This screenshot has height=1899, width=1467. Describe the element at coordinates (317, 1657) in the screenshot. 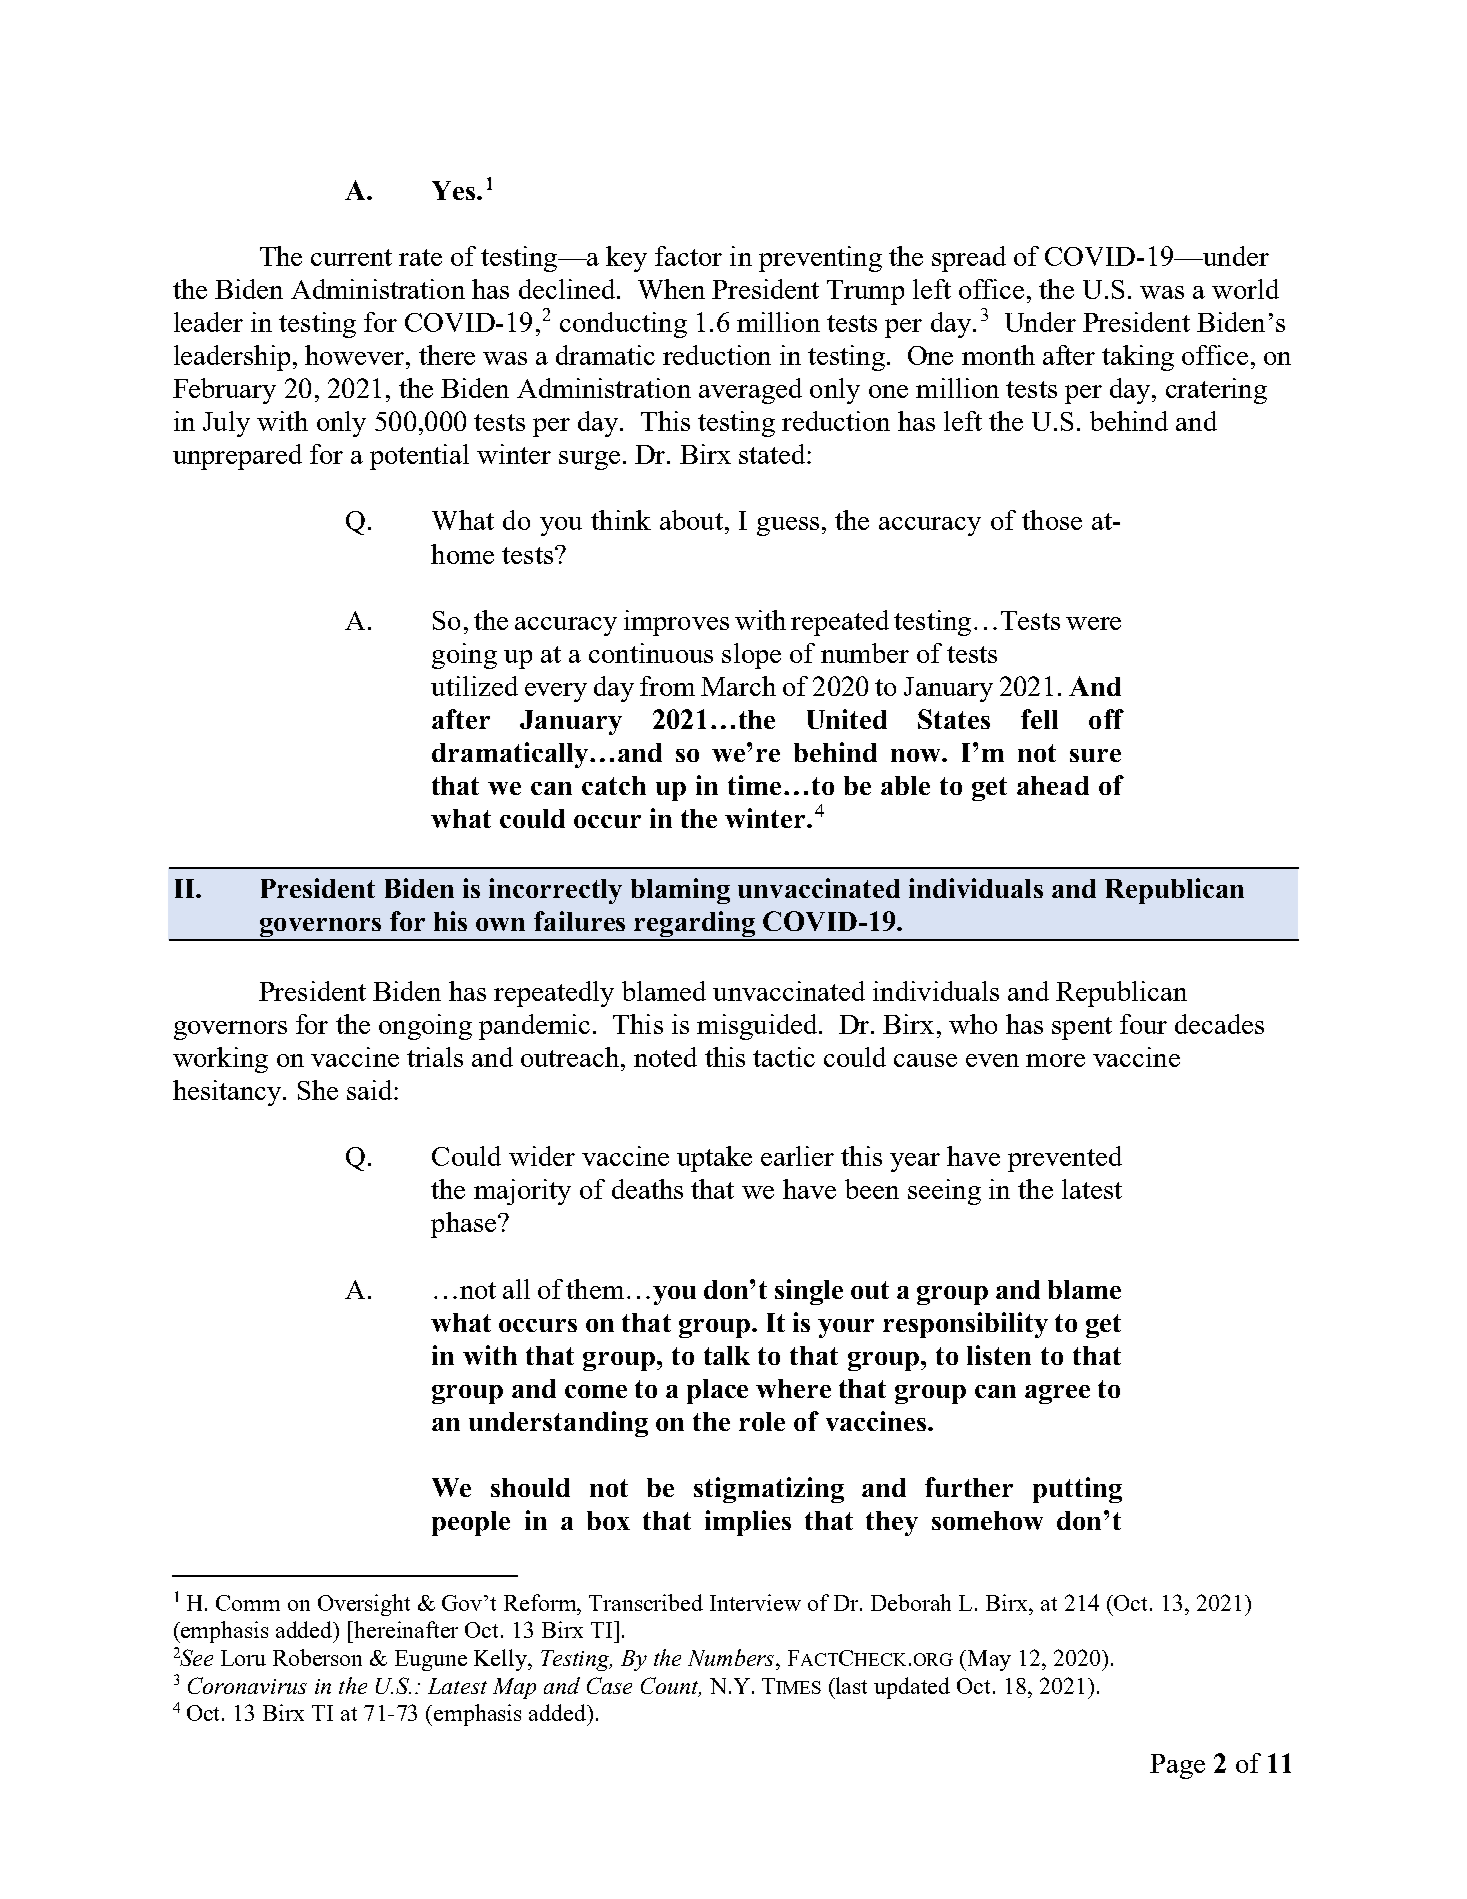

I see `Roberson` at that location.
